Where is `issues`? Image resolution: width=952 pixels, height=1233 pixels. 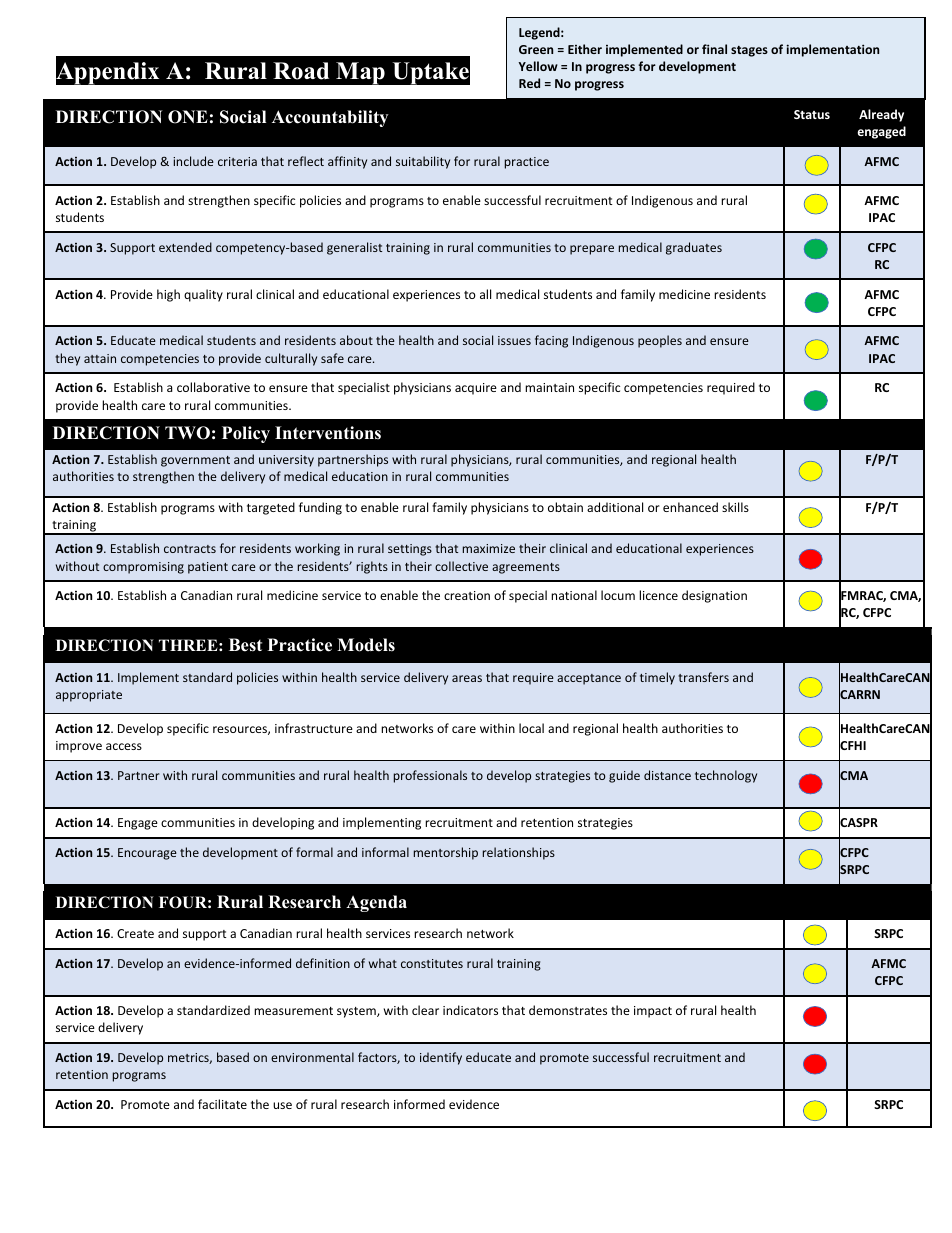
issues is located at coordinates (514, 340).
